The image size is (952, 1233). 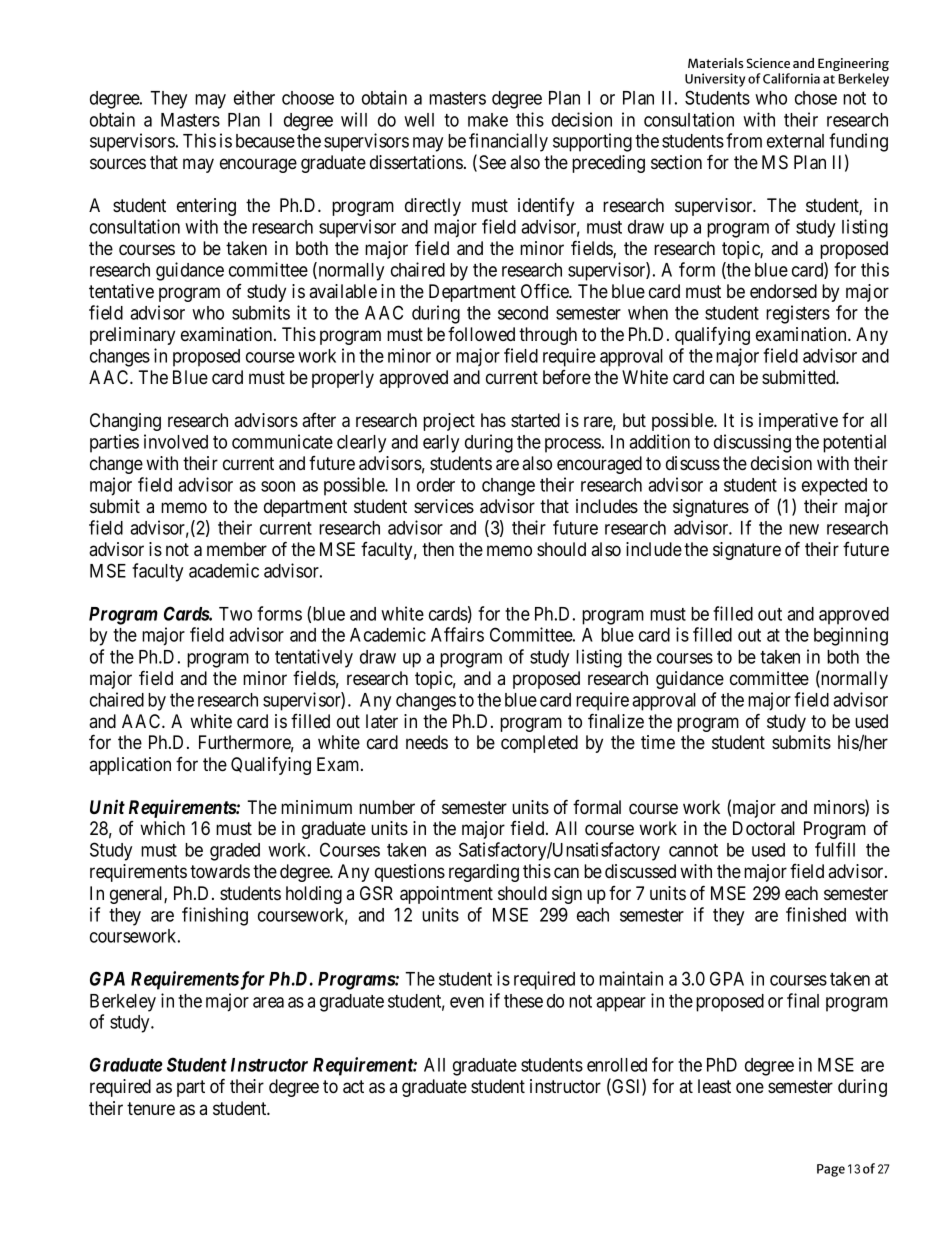 What do you see at coordinates (750, 1088) in the screenshot?
I see `one` at bounding box center [750, 1088].
